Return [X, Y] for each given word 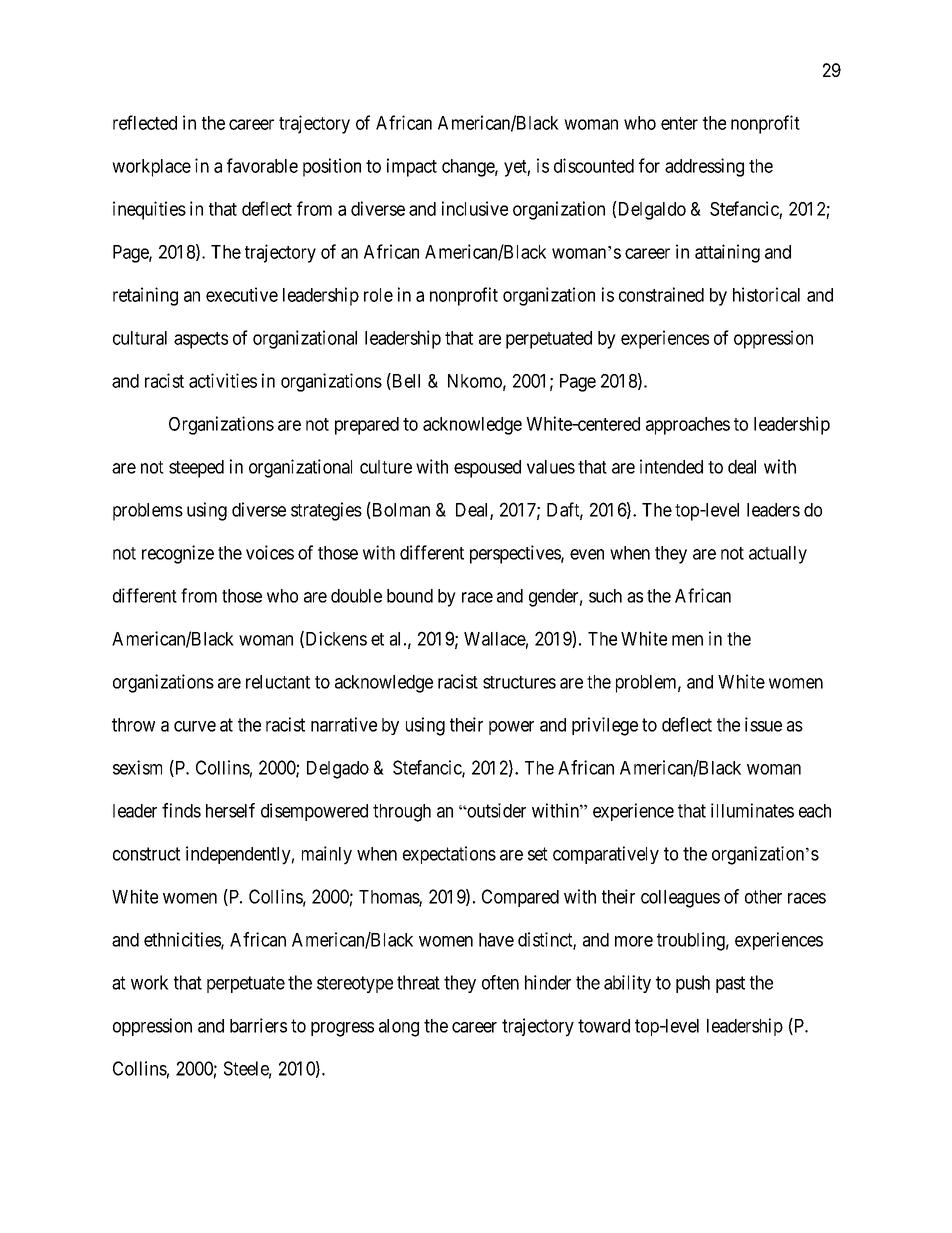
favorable [262, 165]
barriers [258, 1025]
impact [412, 167]
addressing [704, 167]
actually [778, 555]
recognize [178, 554]
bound [410, 596]
